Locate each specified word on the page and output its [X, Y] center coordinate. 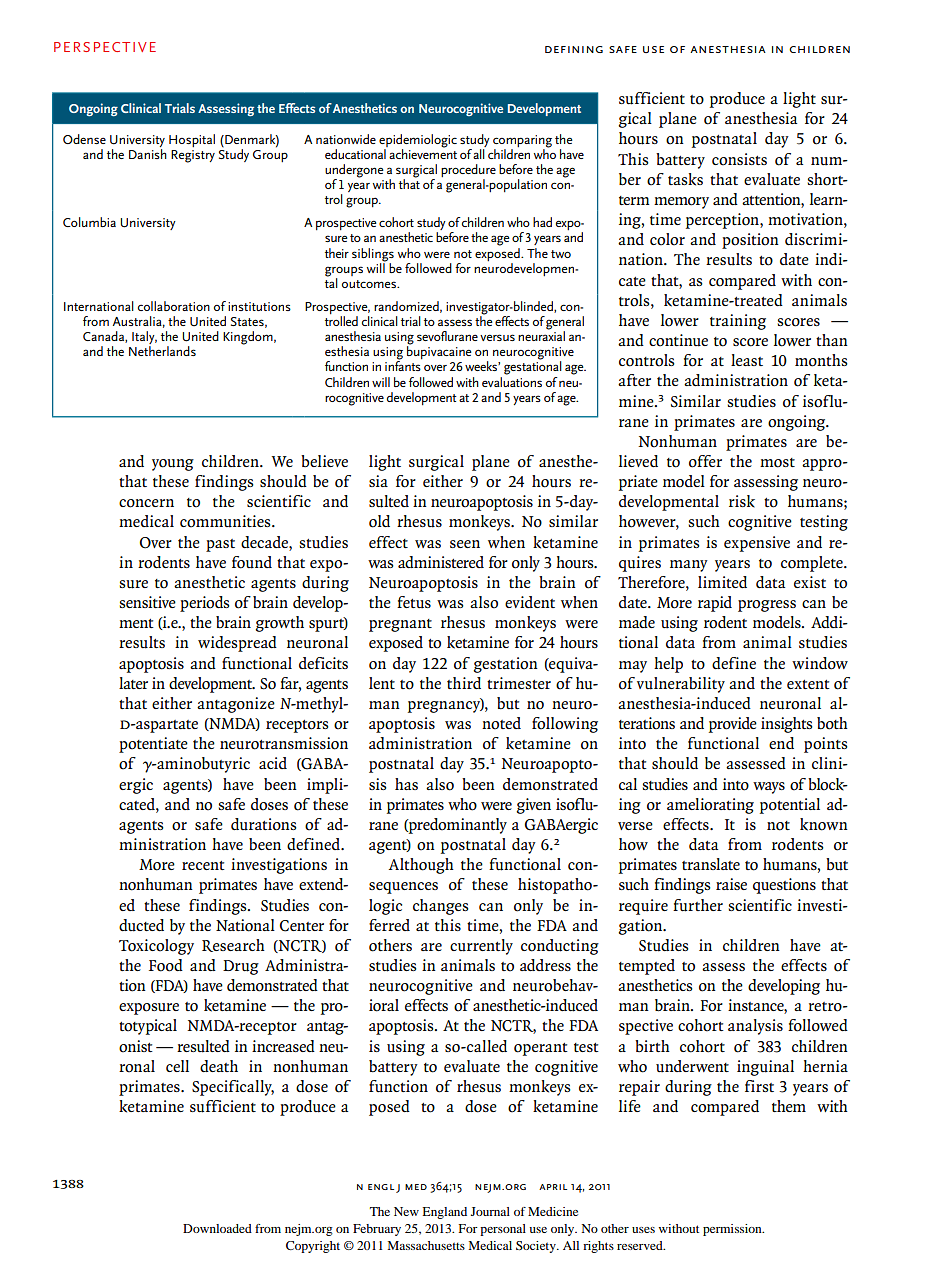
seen [465, 544]
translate [711, 864]
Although [421, 866]
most [777, 463]
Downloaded [217, 1228]
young [173, 465]
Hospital [192, 140]
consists [739, 159]
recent [203, 865]
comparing [522, 141]
